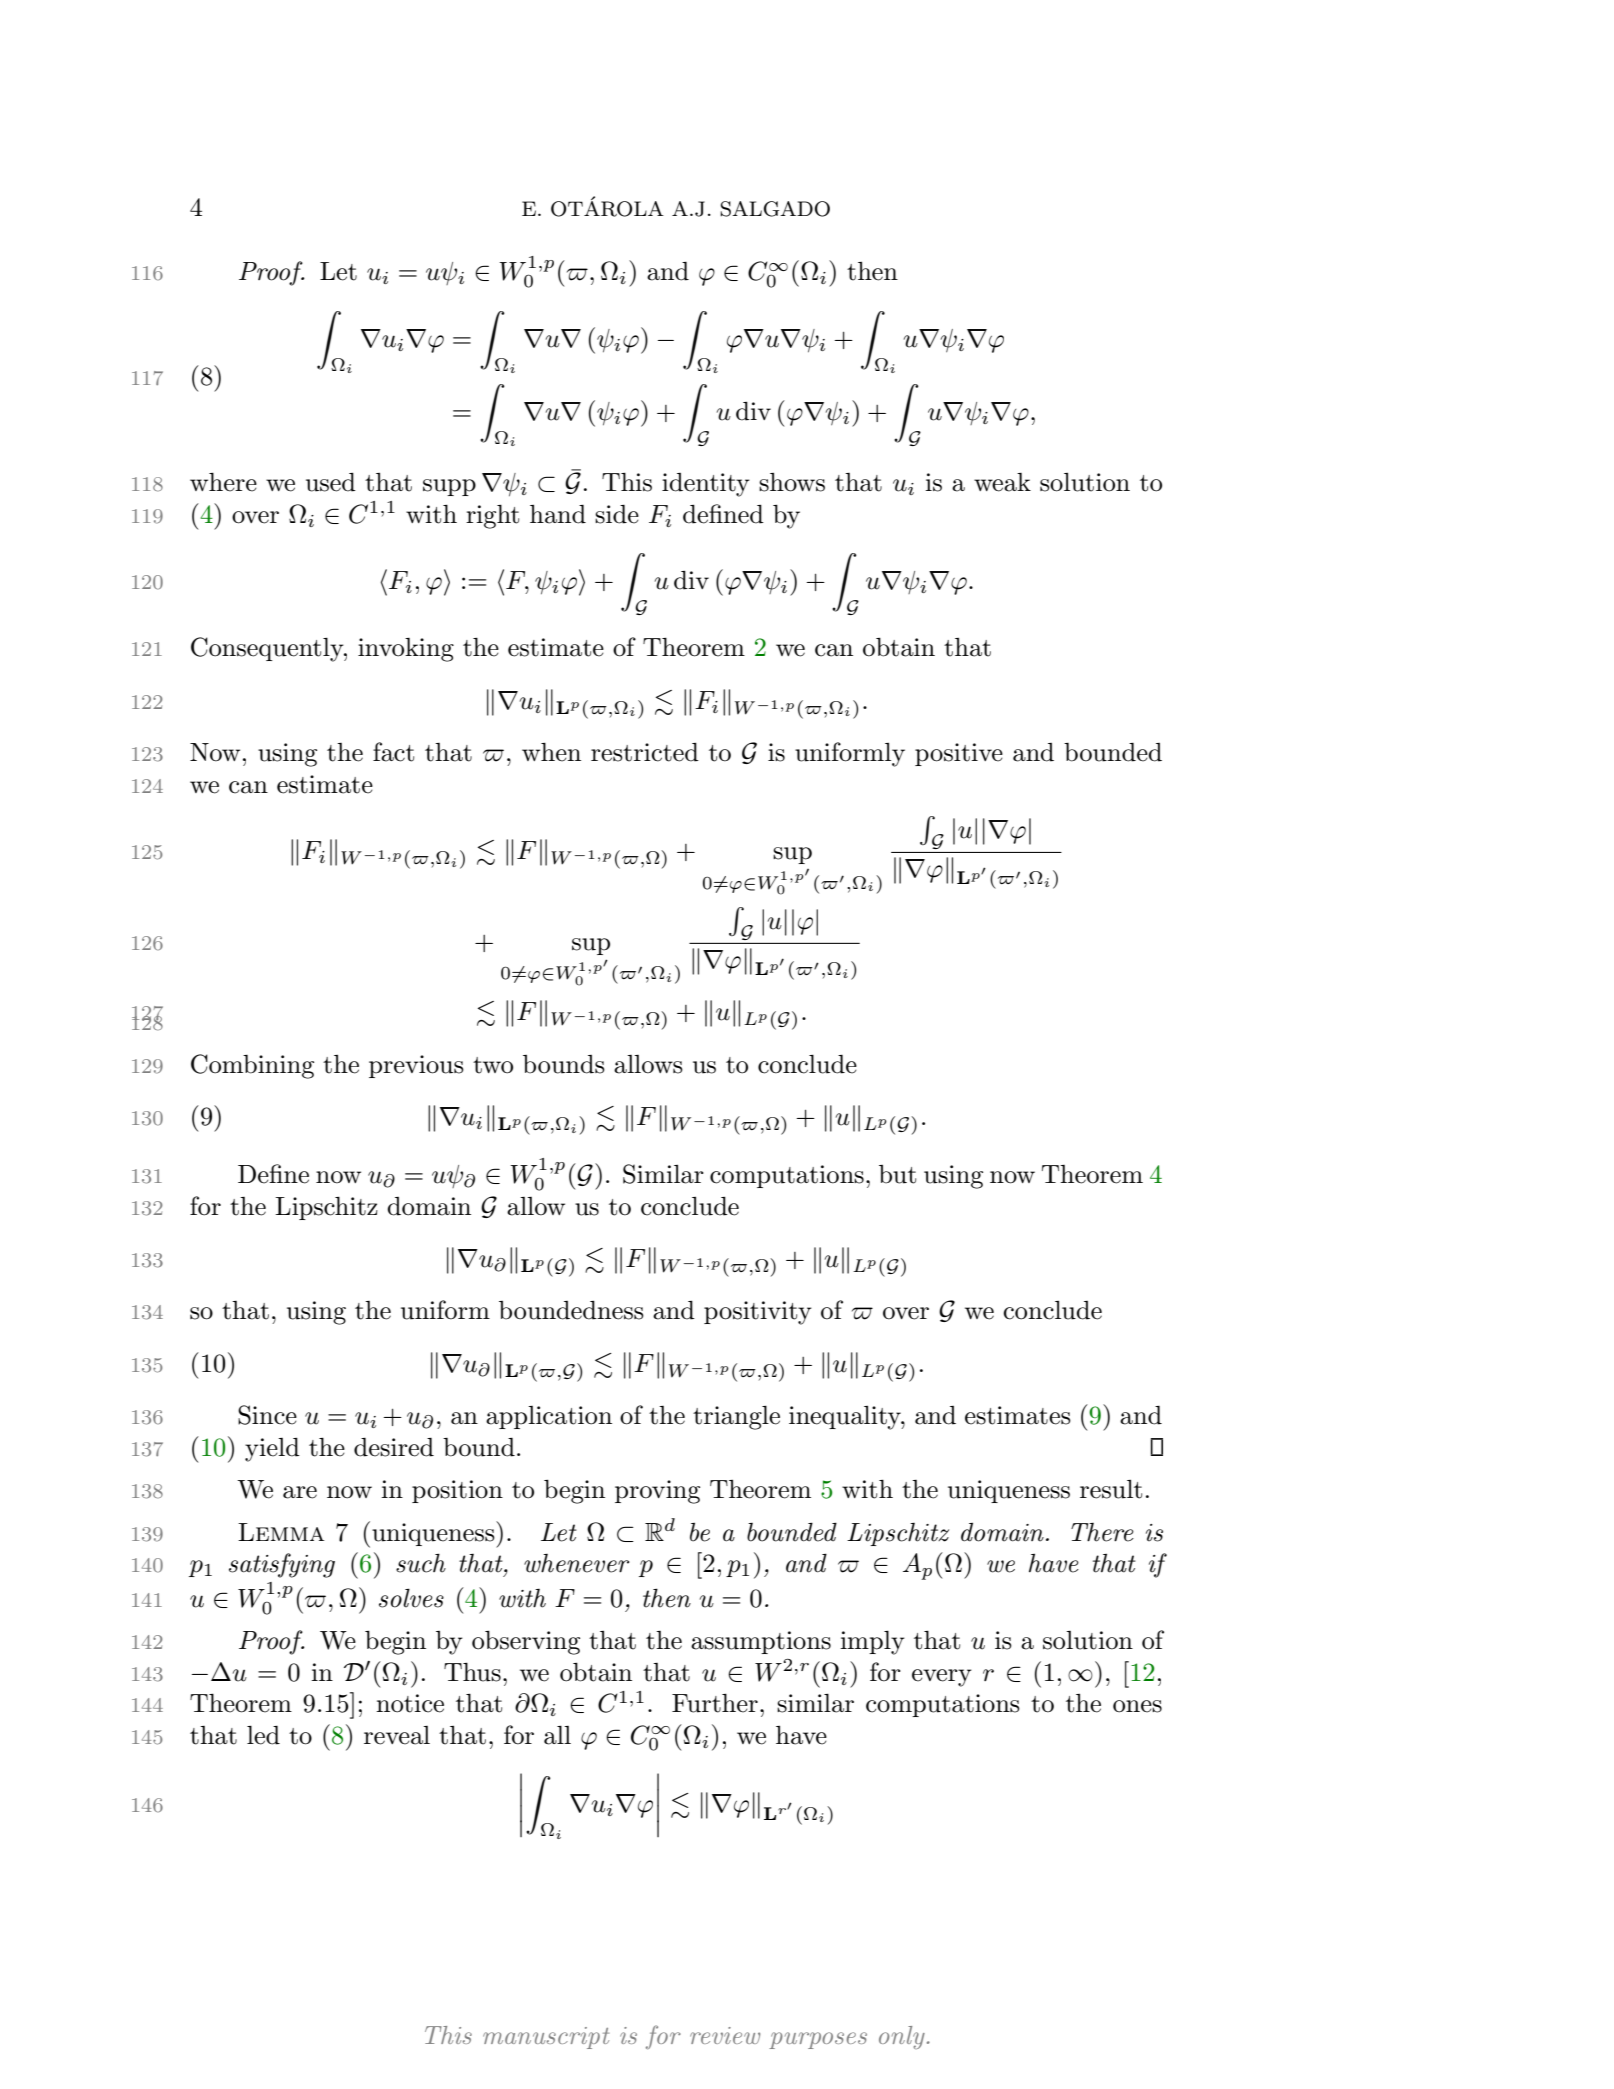 This page has height=2089, width=1614. Describe the element at coordinates (645, 752) in the page. I see `restricted` at that location.
